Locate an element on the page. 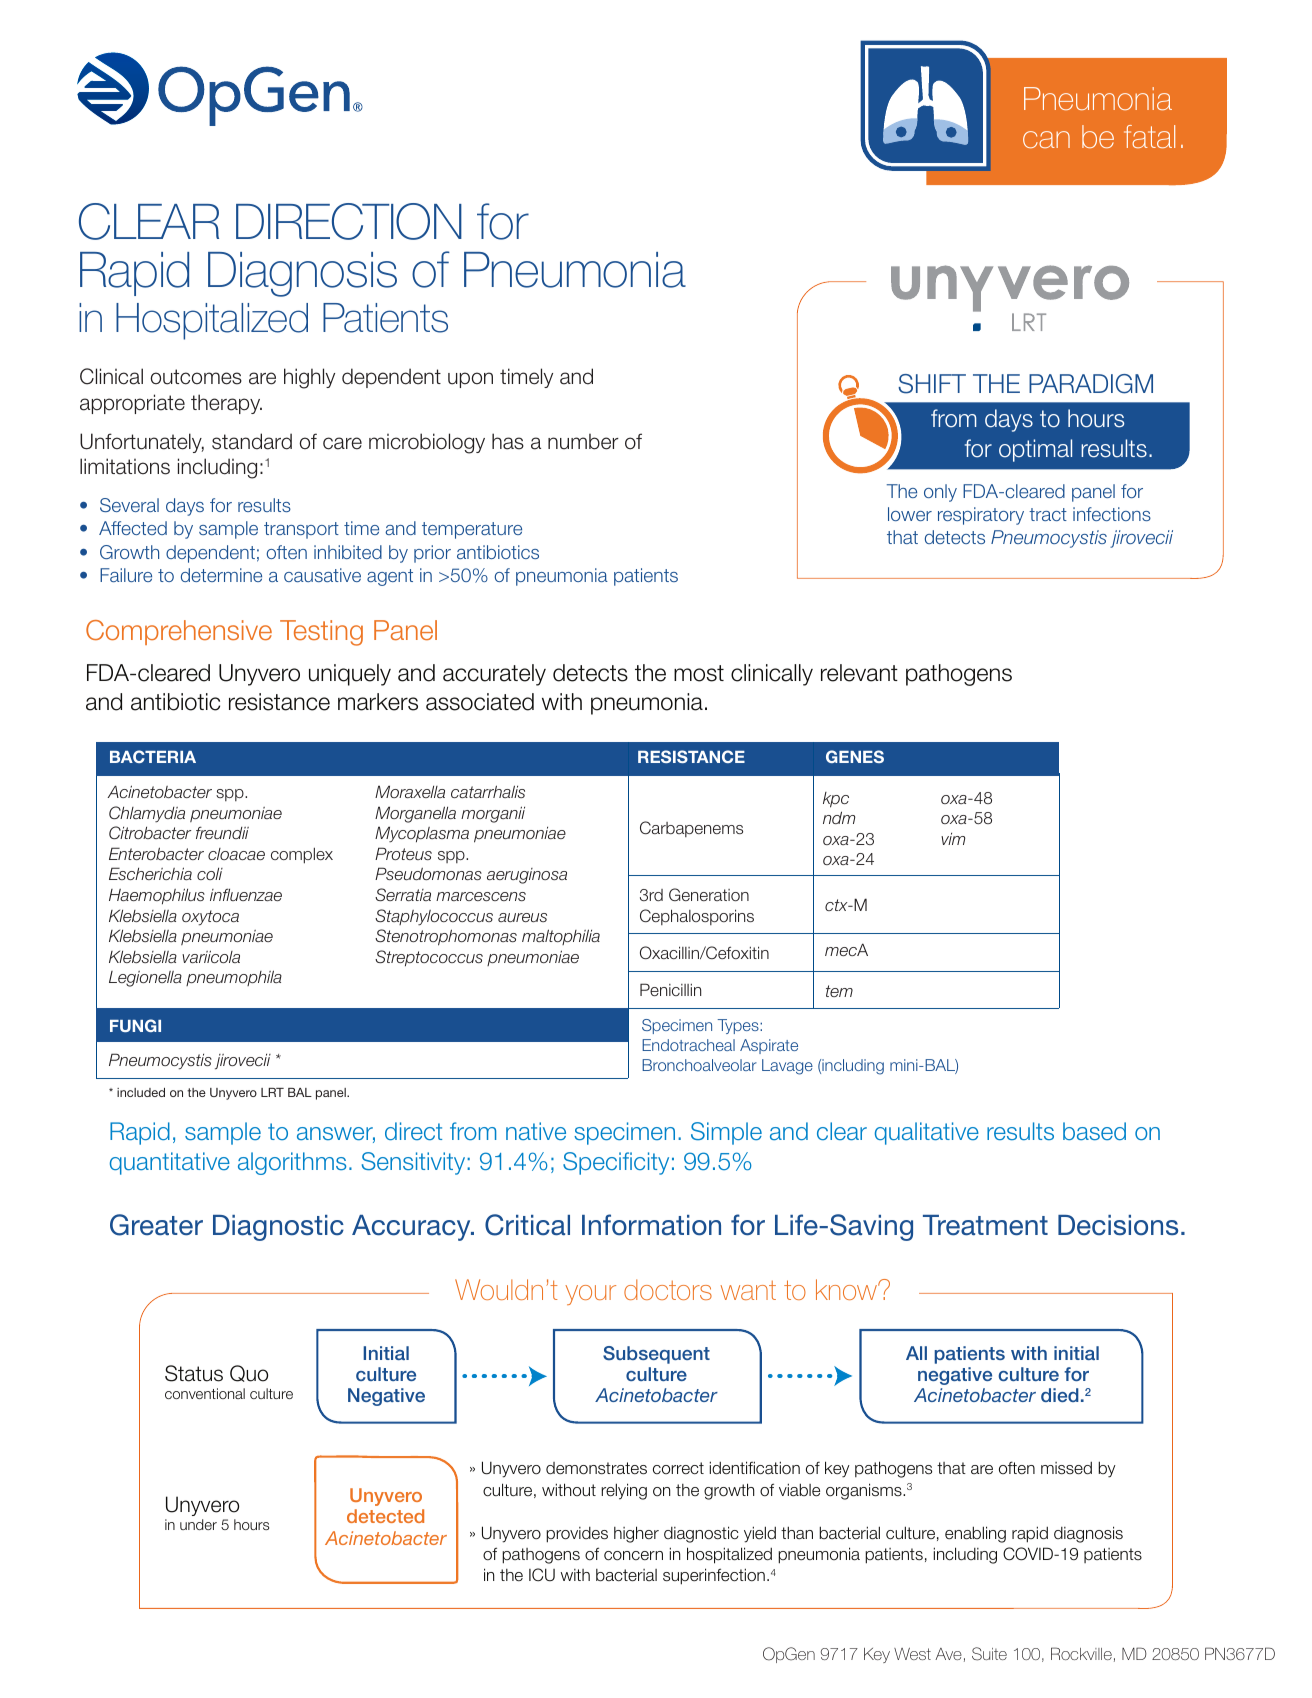 The height and width of the page is (1698, 1312). influenzae is located at coordinates (246, 894).
